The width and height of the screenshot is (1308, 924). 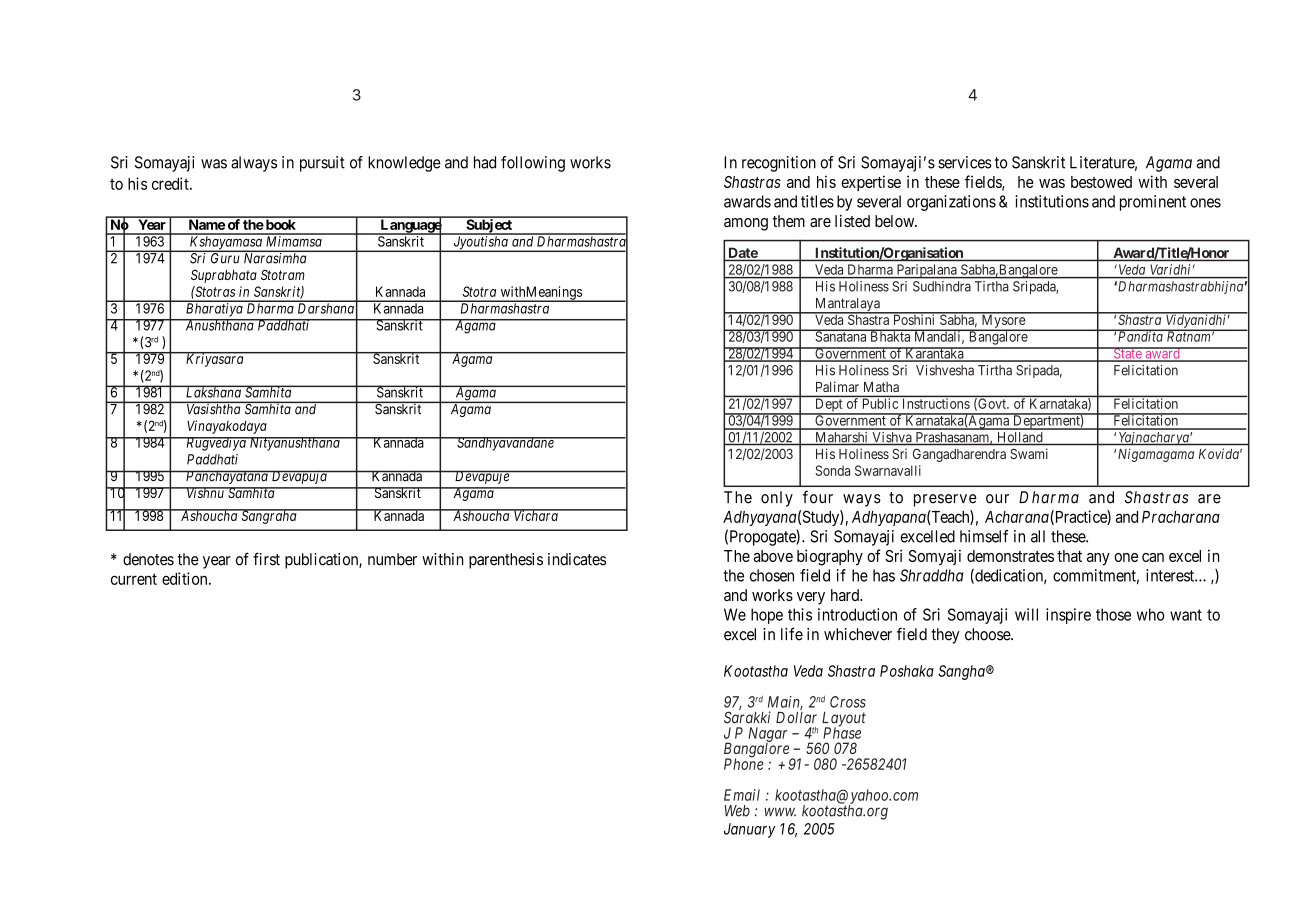 What do you see at coordinates (737, 811) in the screenshot?
I see `Web` at bounding box center [737, 811].
